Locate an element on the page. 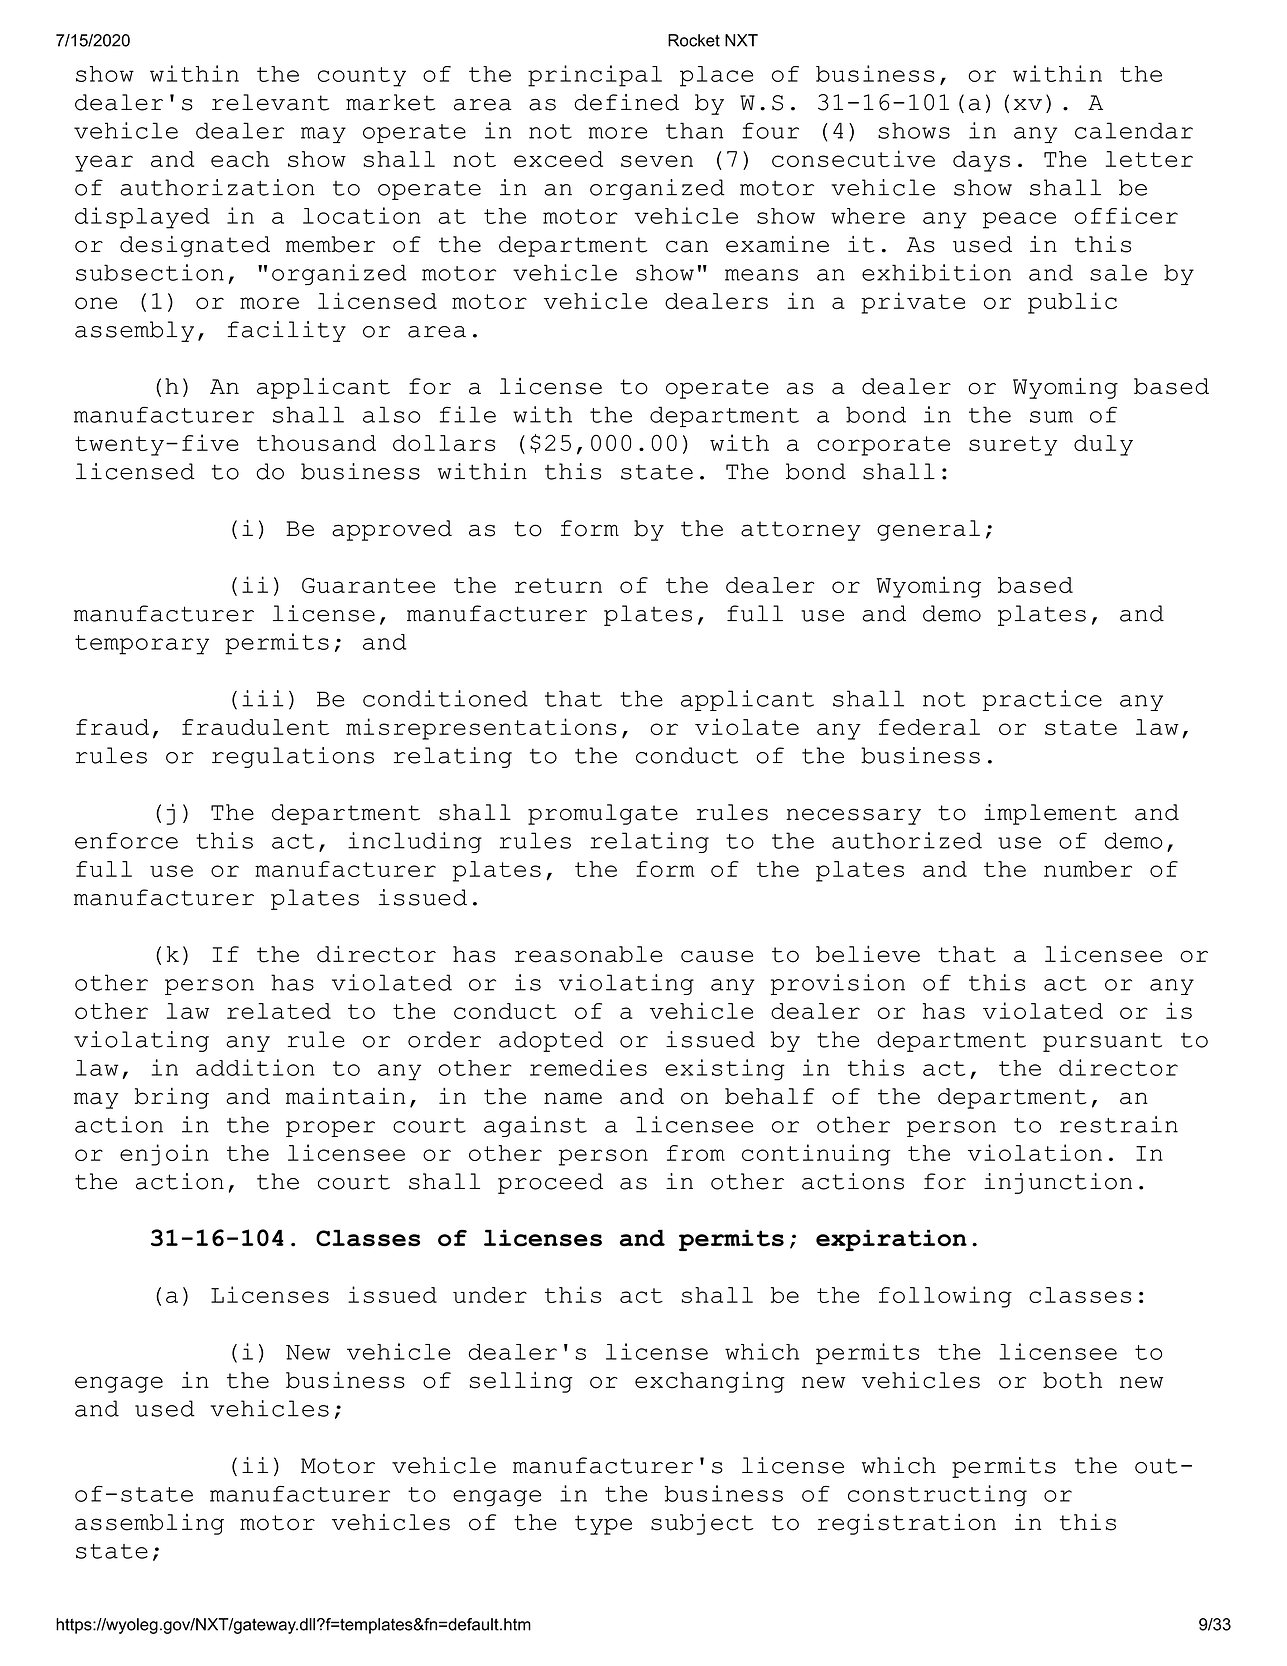 The height and width of the image is (1666, 1287). temporary is located at coordinates (142, 645).
